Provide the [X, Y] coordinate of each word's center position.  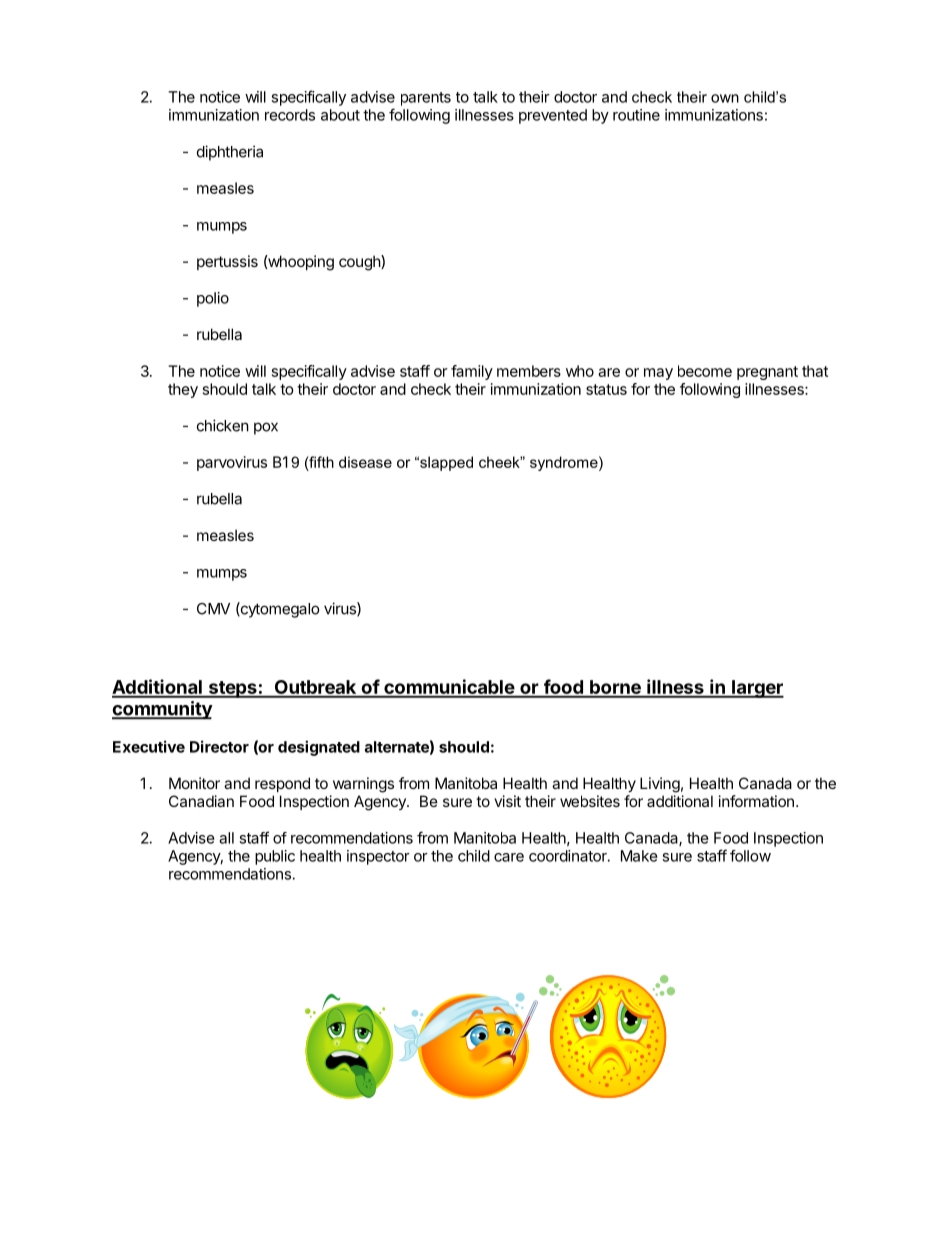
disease [365, 462]
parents [426, 99]
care [509, 857]
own [725, 98]
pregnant [767, 373]
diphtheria [230, 153]
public [275, 857]
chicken [223, 425]
